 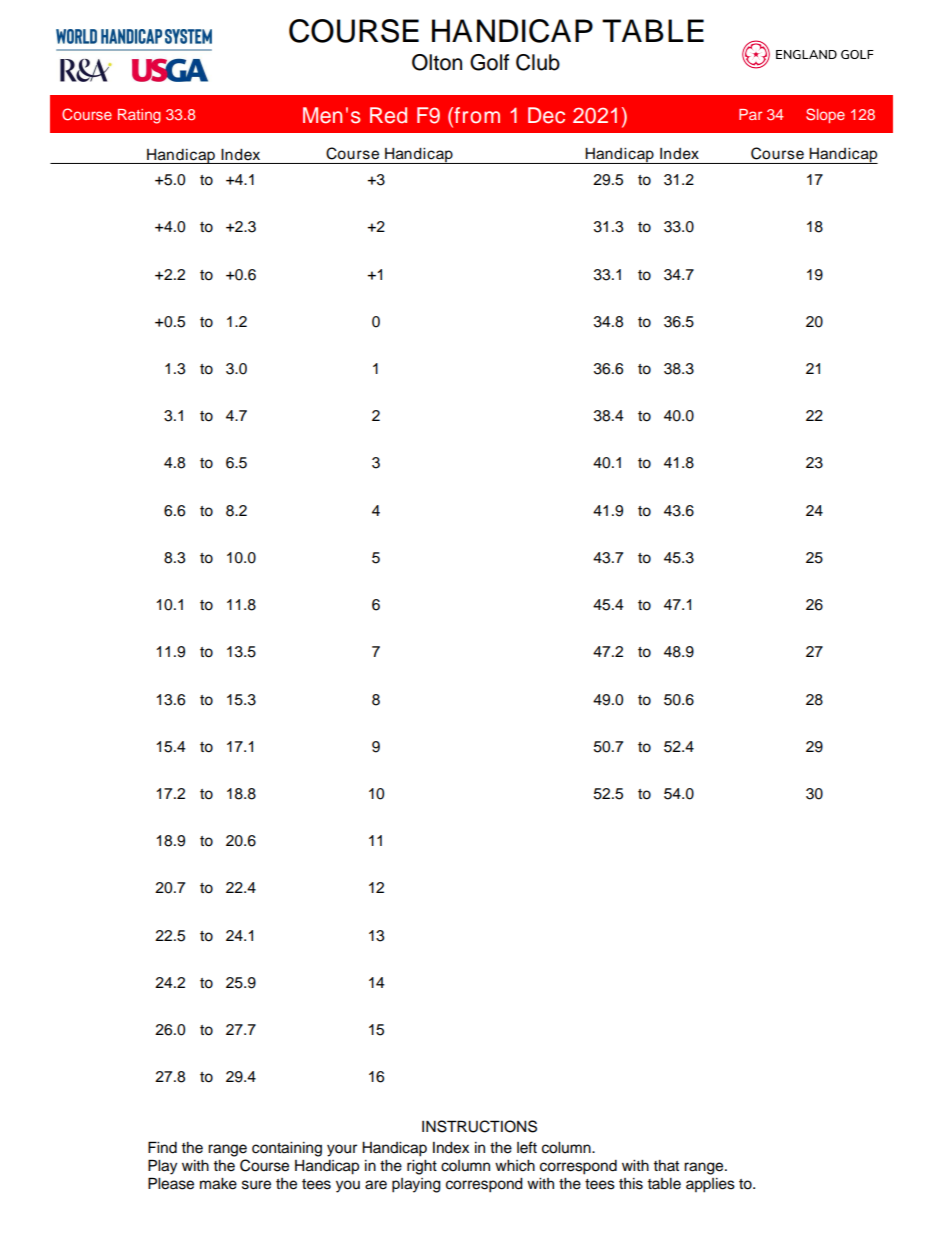 What do you see at coordinates (218, 1184) in the image?
I see `make` at bounding box center [218, 1184].
